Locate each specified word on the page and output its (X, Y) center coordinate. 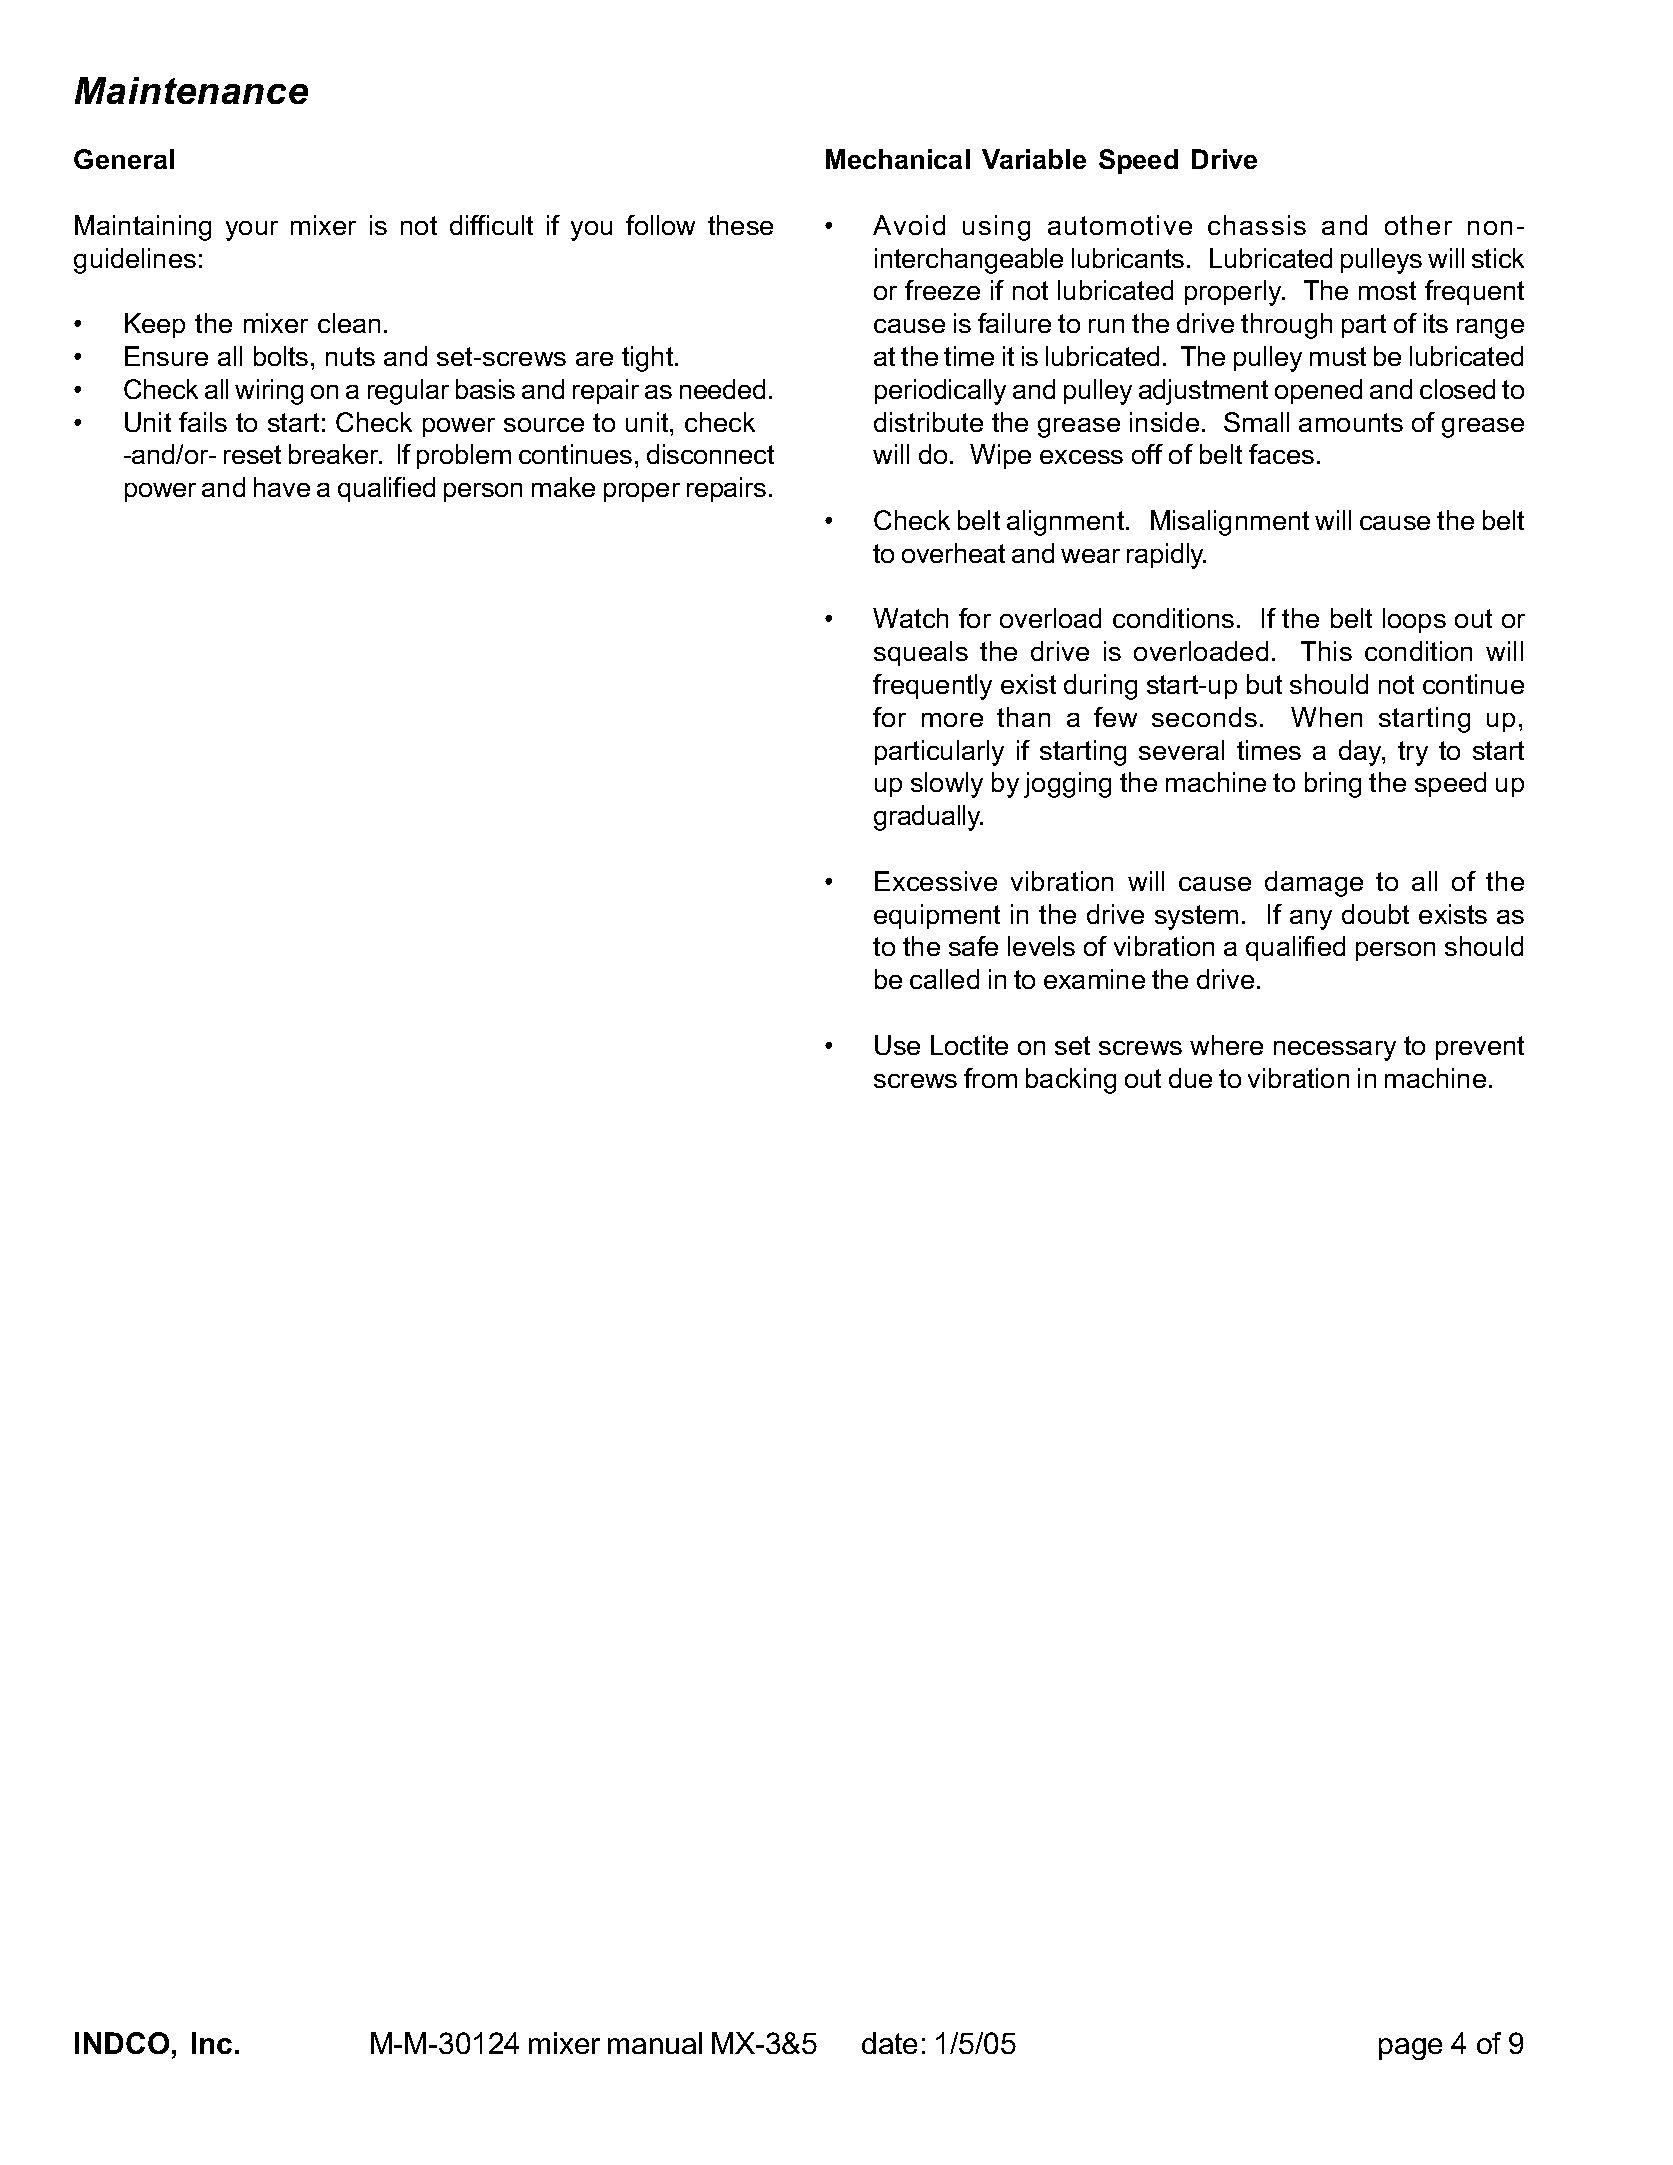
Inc (212, 2043)
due (1190, 1078)
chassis (1257, 225)
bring (1333, 785)
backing (1071, 1081)
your (252, 231)
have (282, 487)
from (990, 1078)
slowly (947, 785)
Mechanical (898, 159)
